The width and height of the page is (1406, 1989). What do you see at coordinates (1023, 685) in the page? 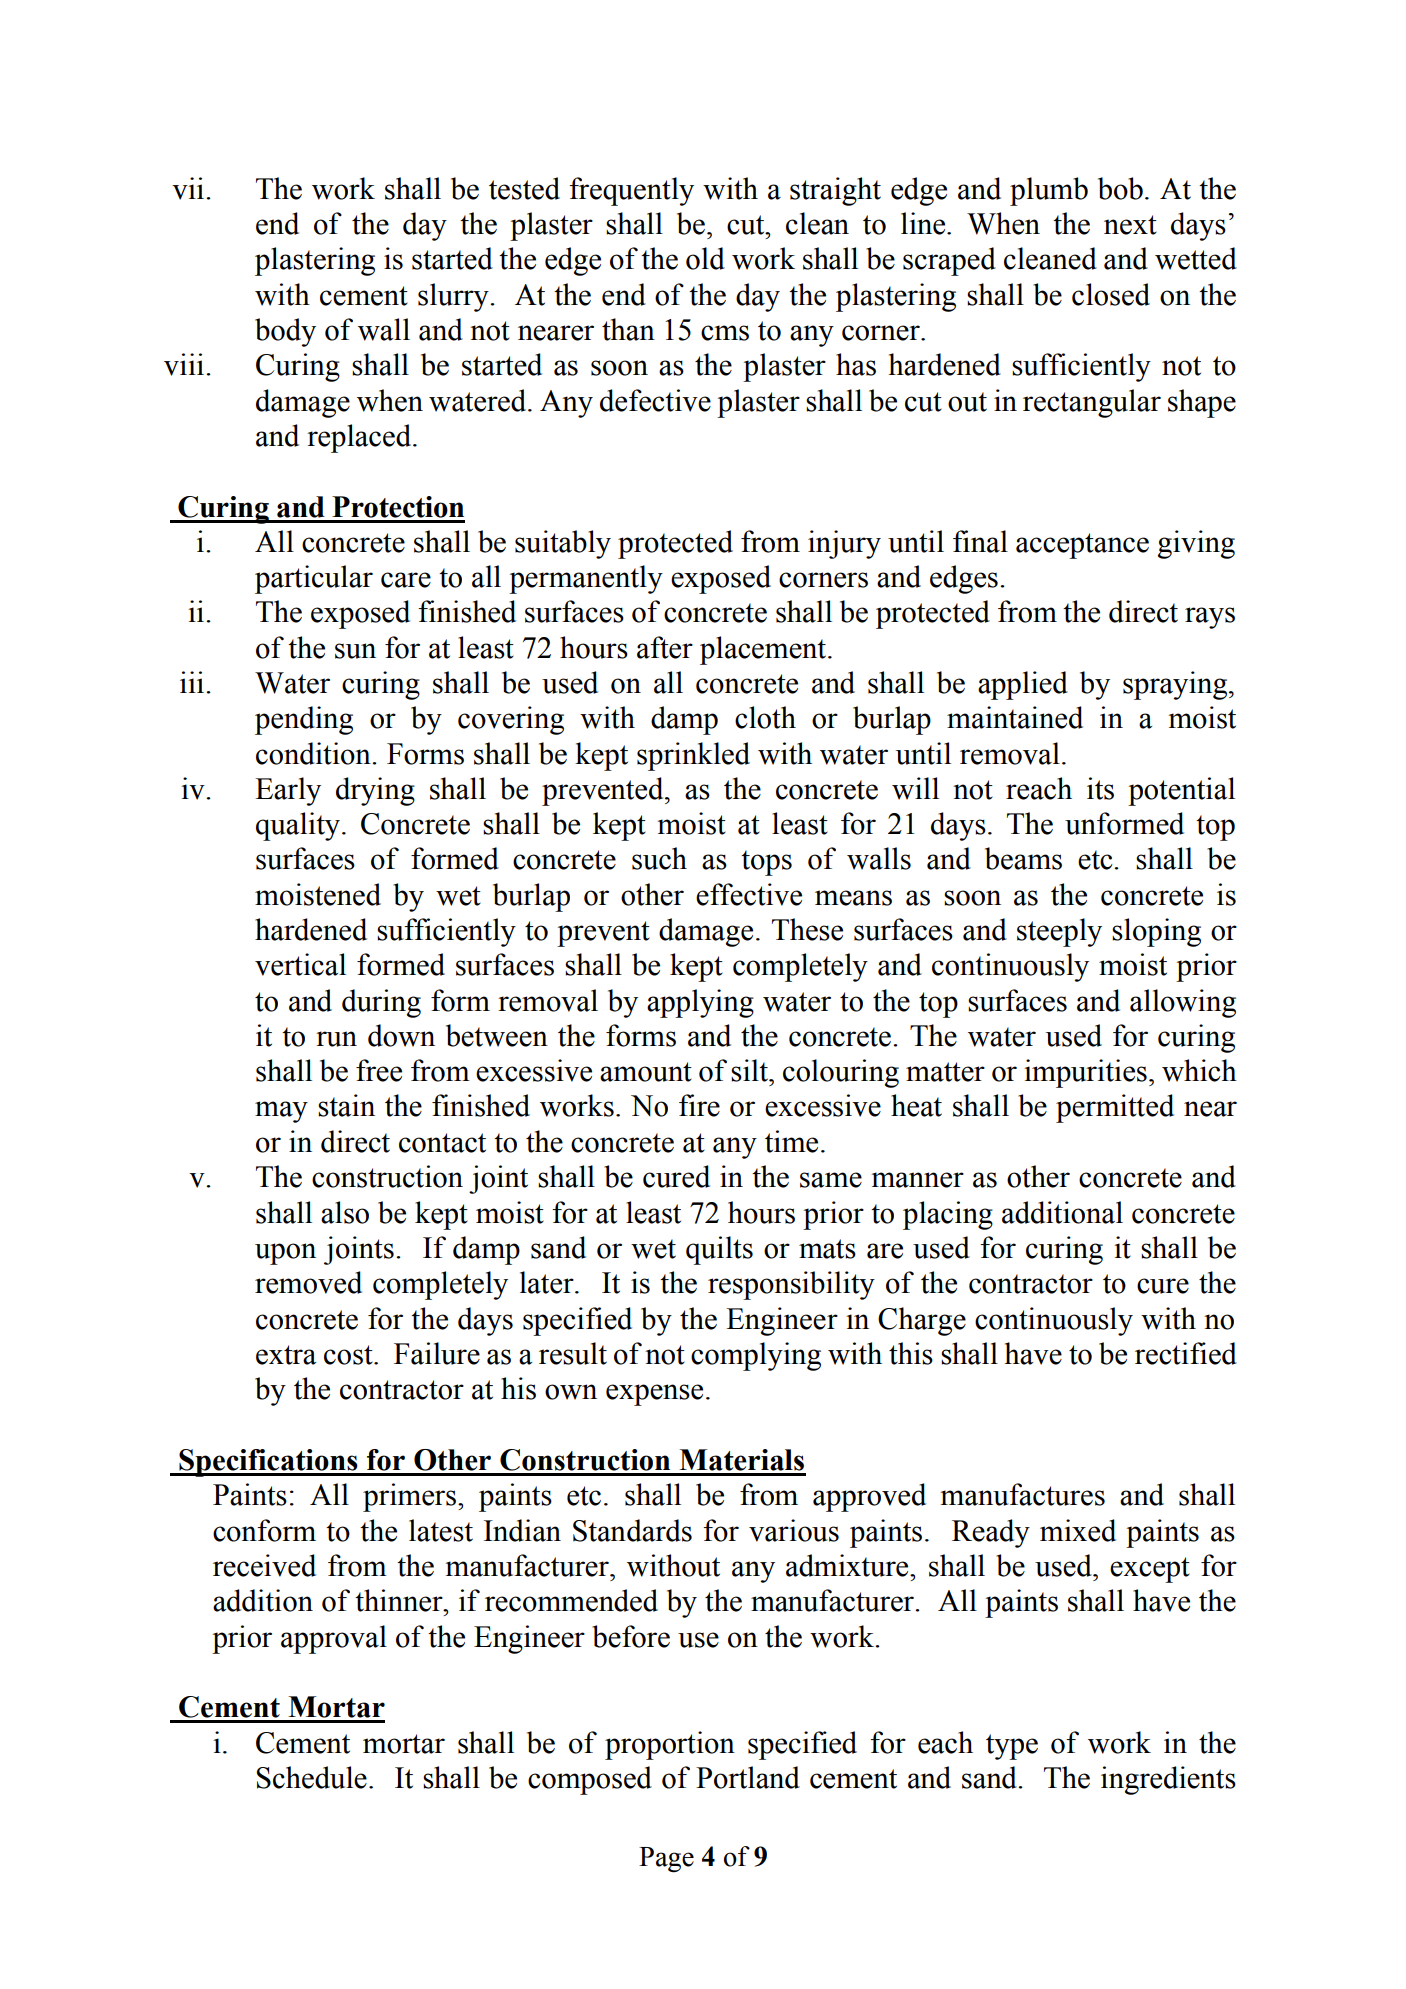
I see `applied` at bounding box center [1023, 685].
